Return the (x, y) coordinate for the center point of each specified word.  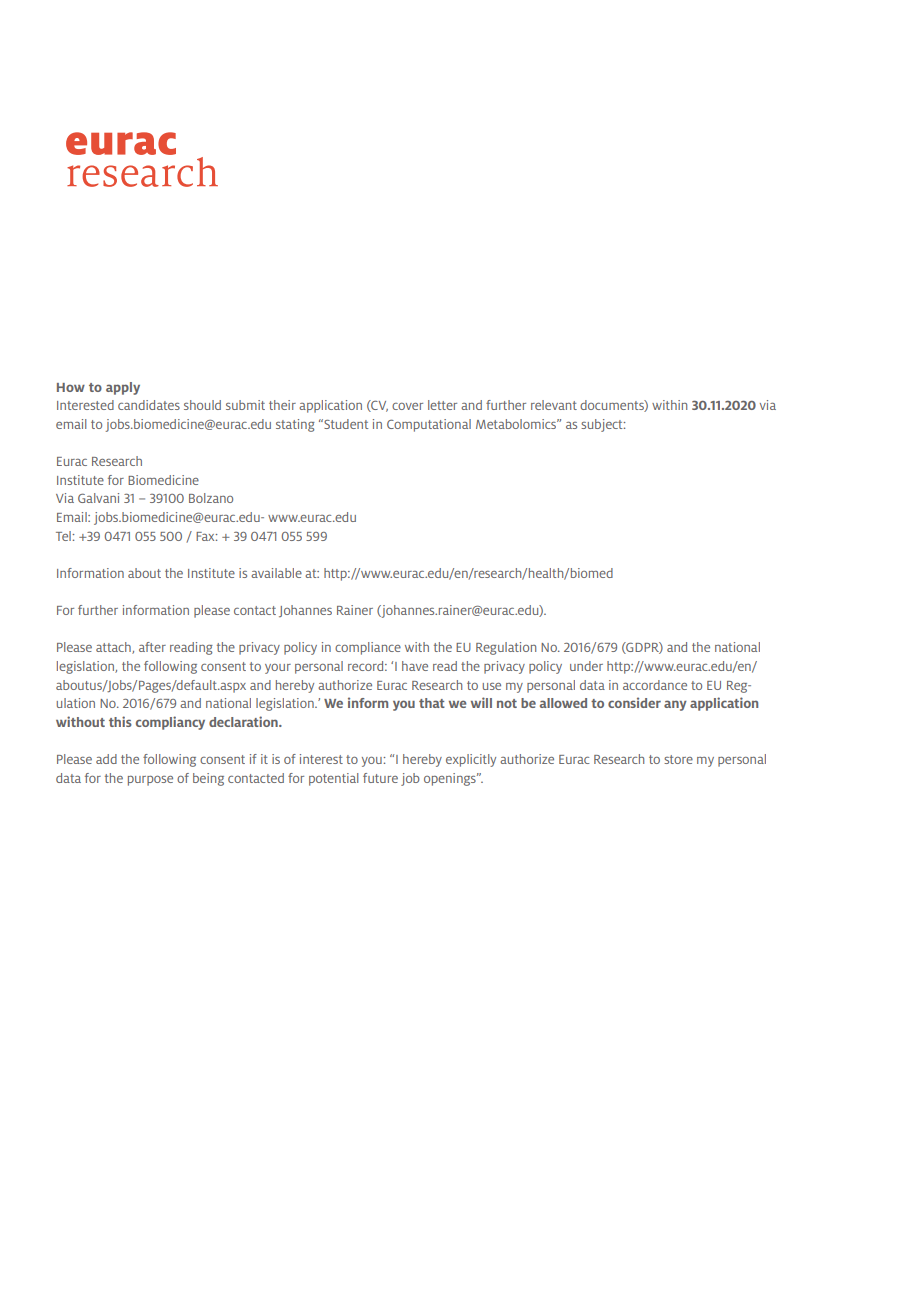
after (152, 647)
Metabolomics (517, 424)
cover (407, 406)
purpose (150, 781)
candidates (149, 405)
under (586, 666)
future (380, 778)
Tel (64, 536)
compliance (368, 648)
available (276, 573)
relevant (554, 405)
